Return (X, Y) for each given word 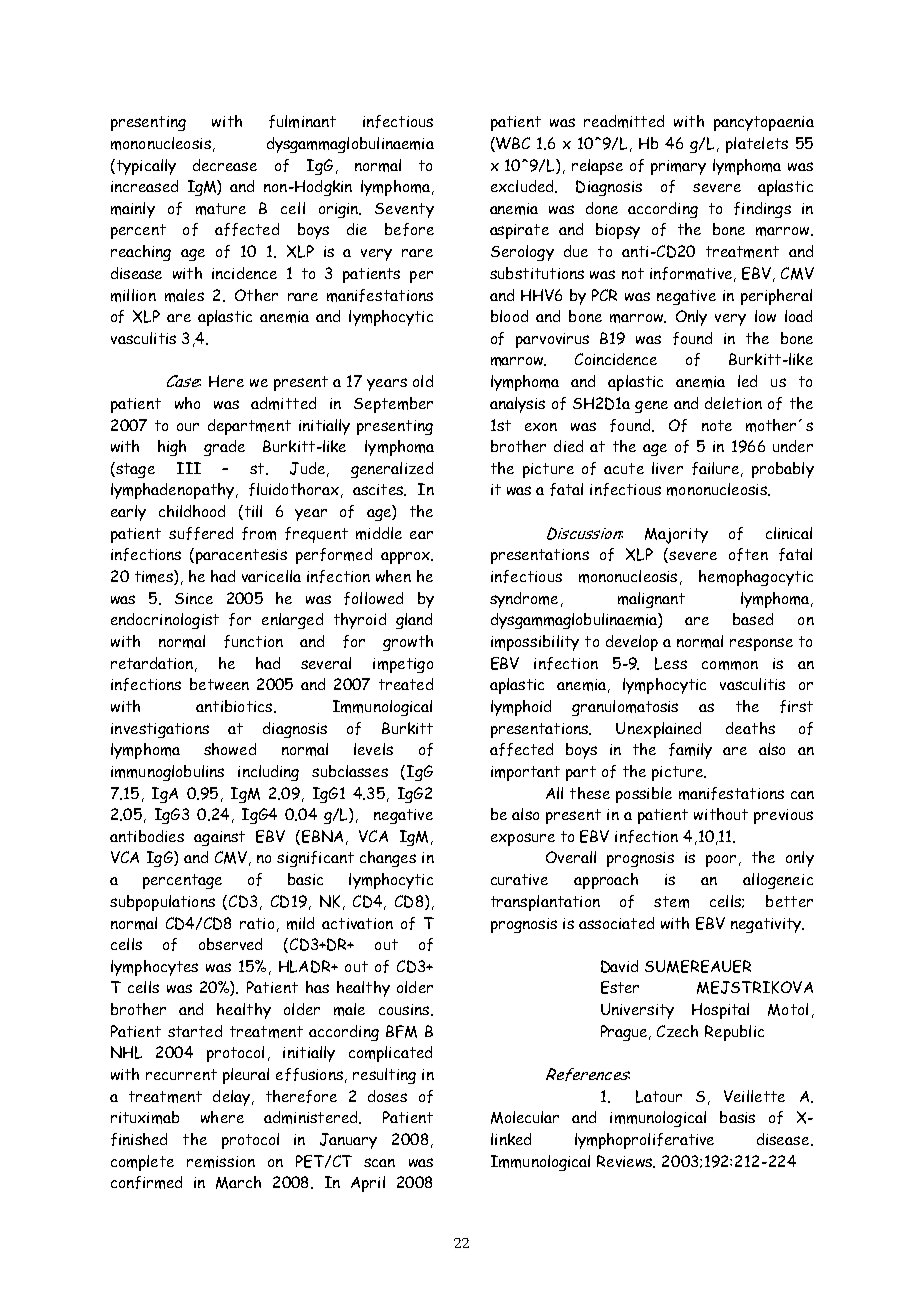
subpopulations (162, 903)
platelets (757, 145)
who (187, 403)
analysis (517, 405)
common (730, 665)
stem (671, 902)
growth (408, 643)
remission (221, 1162)
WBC (512, 144)
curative (519, 879)
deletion (733, 403)
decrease (225, 165)
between (219, 684)
